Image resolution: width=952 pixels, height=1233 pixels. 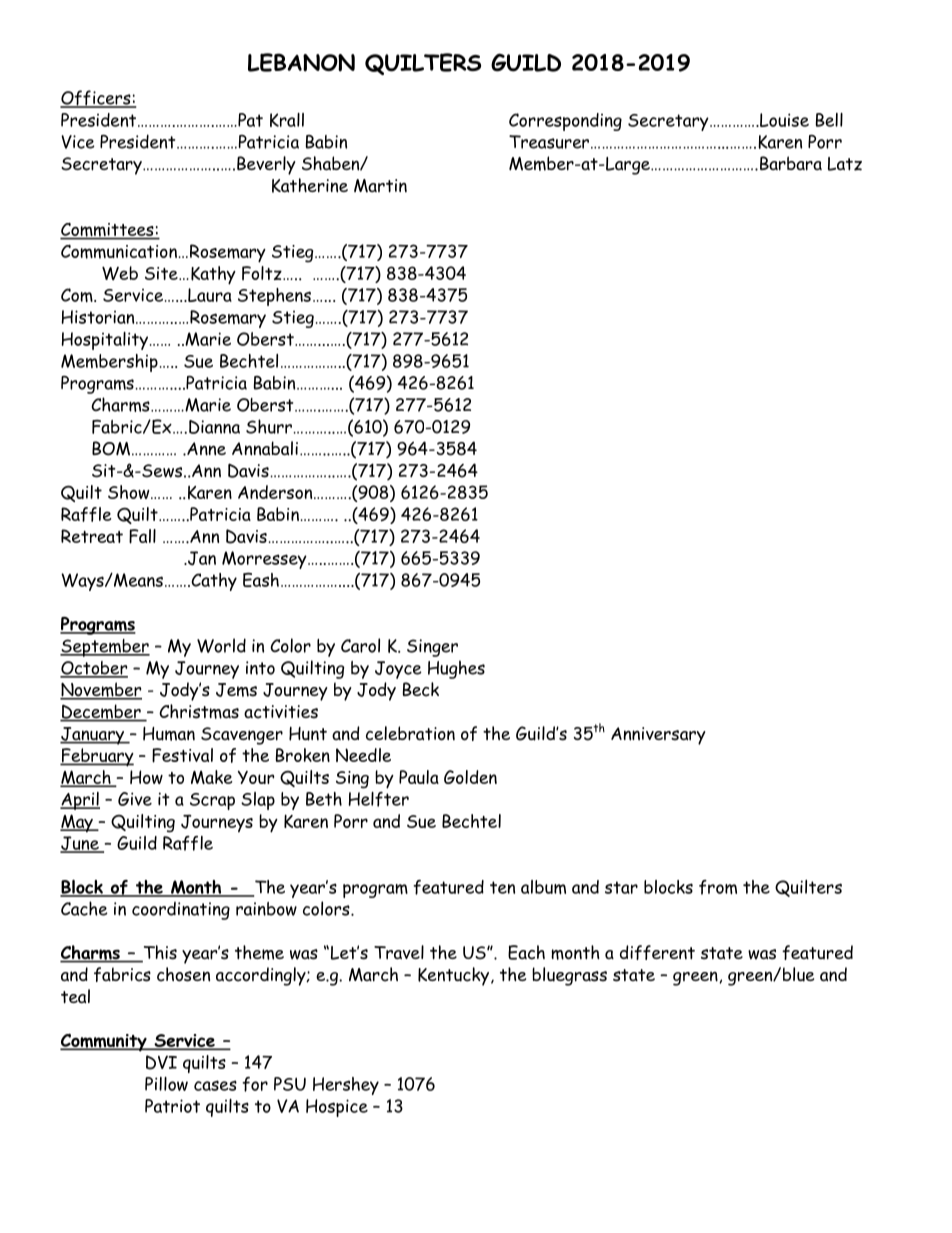 I want to click on Hershey, so click(x=346, y=1086).
